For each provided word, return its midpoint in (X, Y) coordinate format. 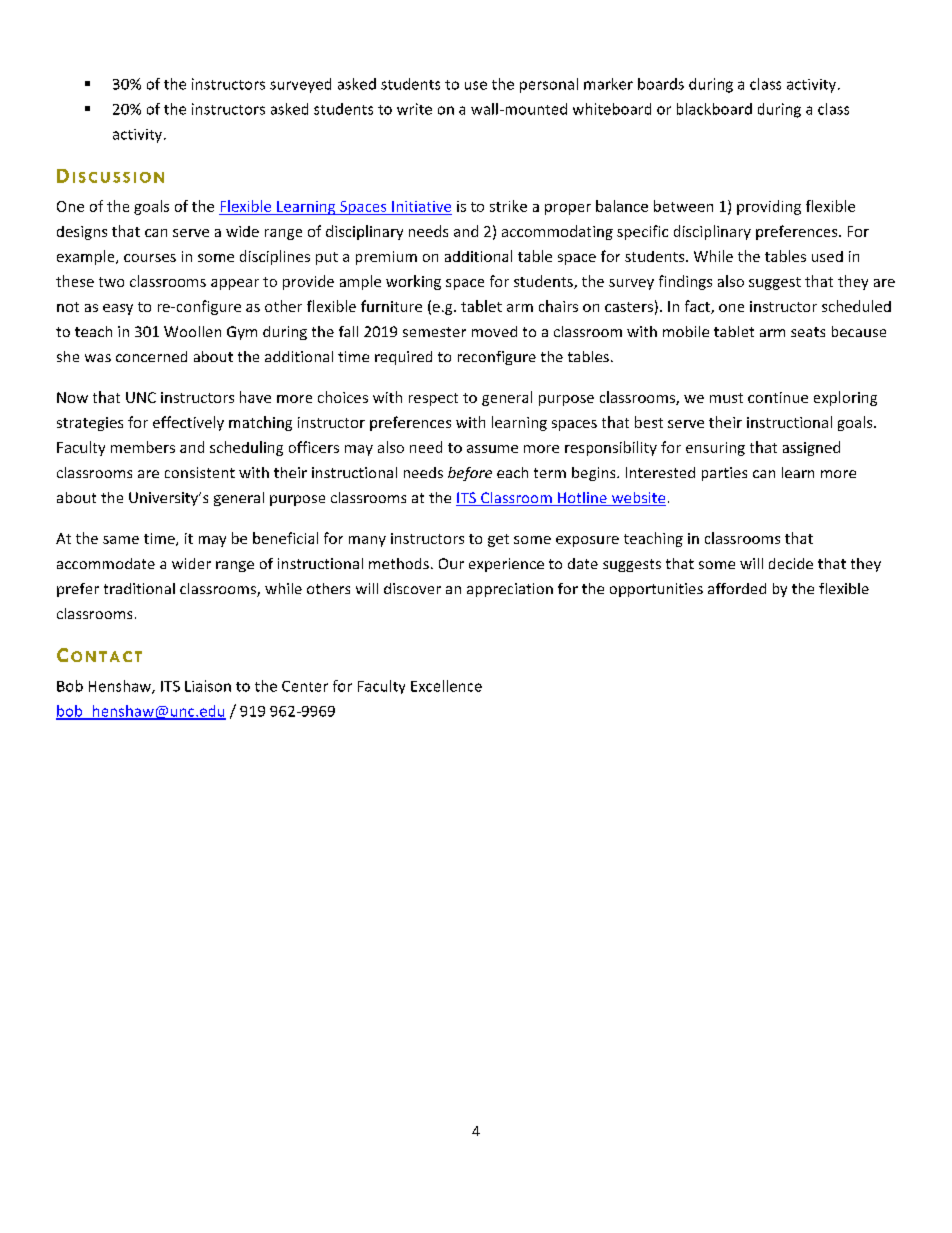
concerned (151, 356)
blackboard (714, 109)
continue (778, 397)
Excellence (446, 686)
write (414, 109)
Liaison (208, 686)
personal (549, 85)
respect (433, 399)
